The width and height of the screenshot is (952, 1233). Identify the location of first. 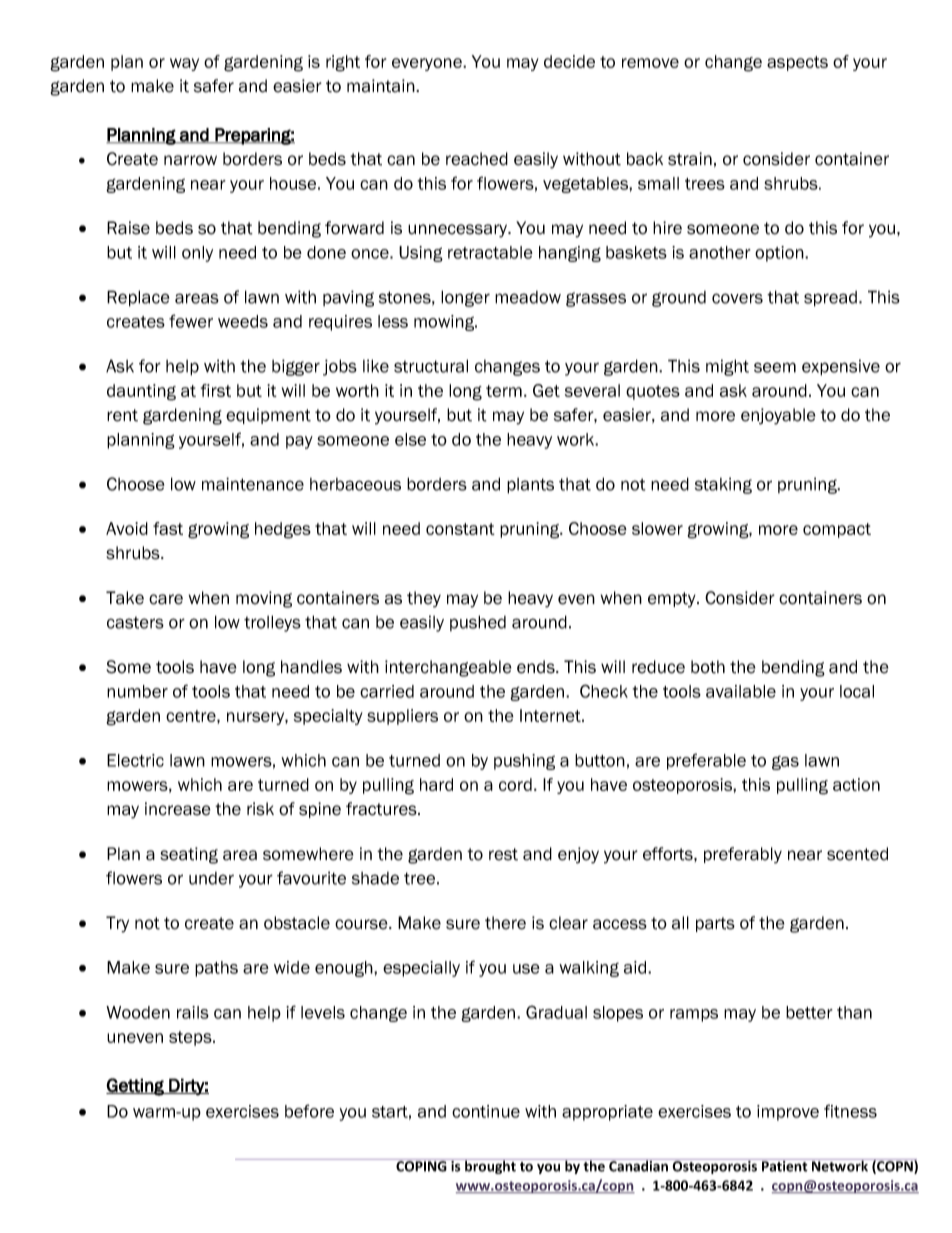
(216, 390).
